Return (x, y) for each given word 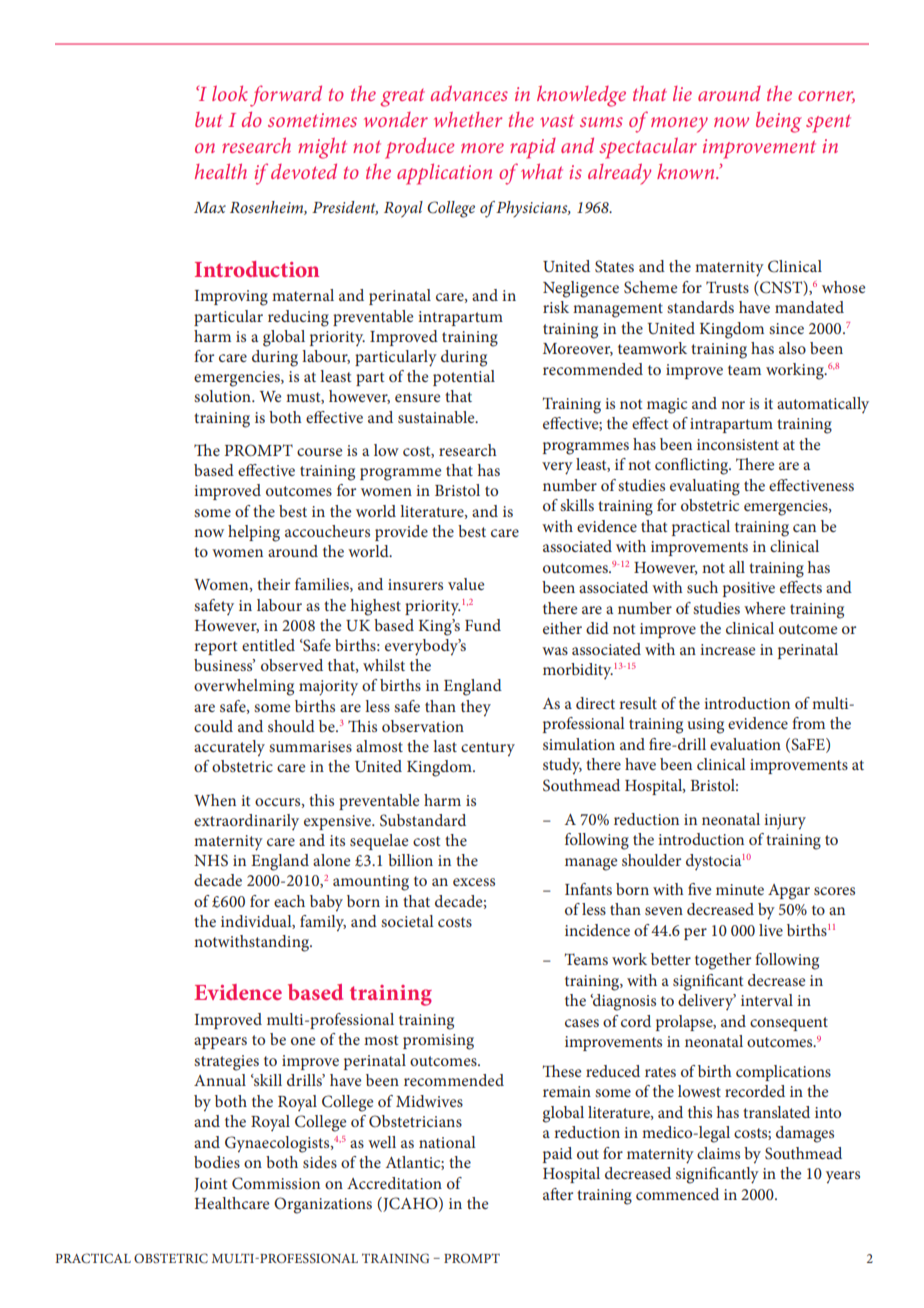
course (319, 452)
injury (785, 822)
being (779, 122)
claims (718, 1153)
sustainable (437, 417)
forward (286, 96)
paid (557, 1155)
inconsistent (738, 444)
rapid (533, 148)
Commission (276, 1183)
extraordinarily (246, 822)
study (562, 766)
